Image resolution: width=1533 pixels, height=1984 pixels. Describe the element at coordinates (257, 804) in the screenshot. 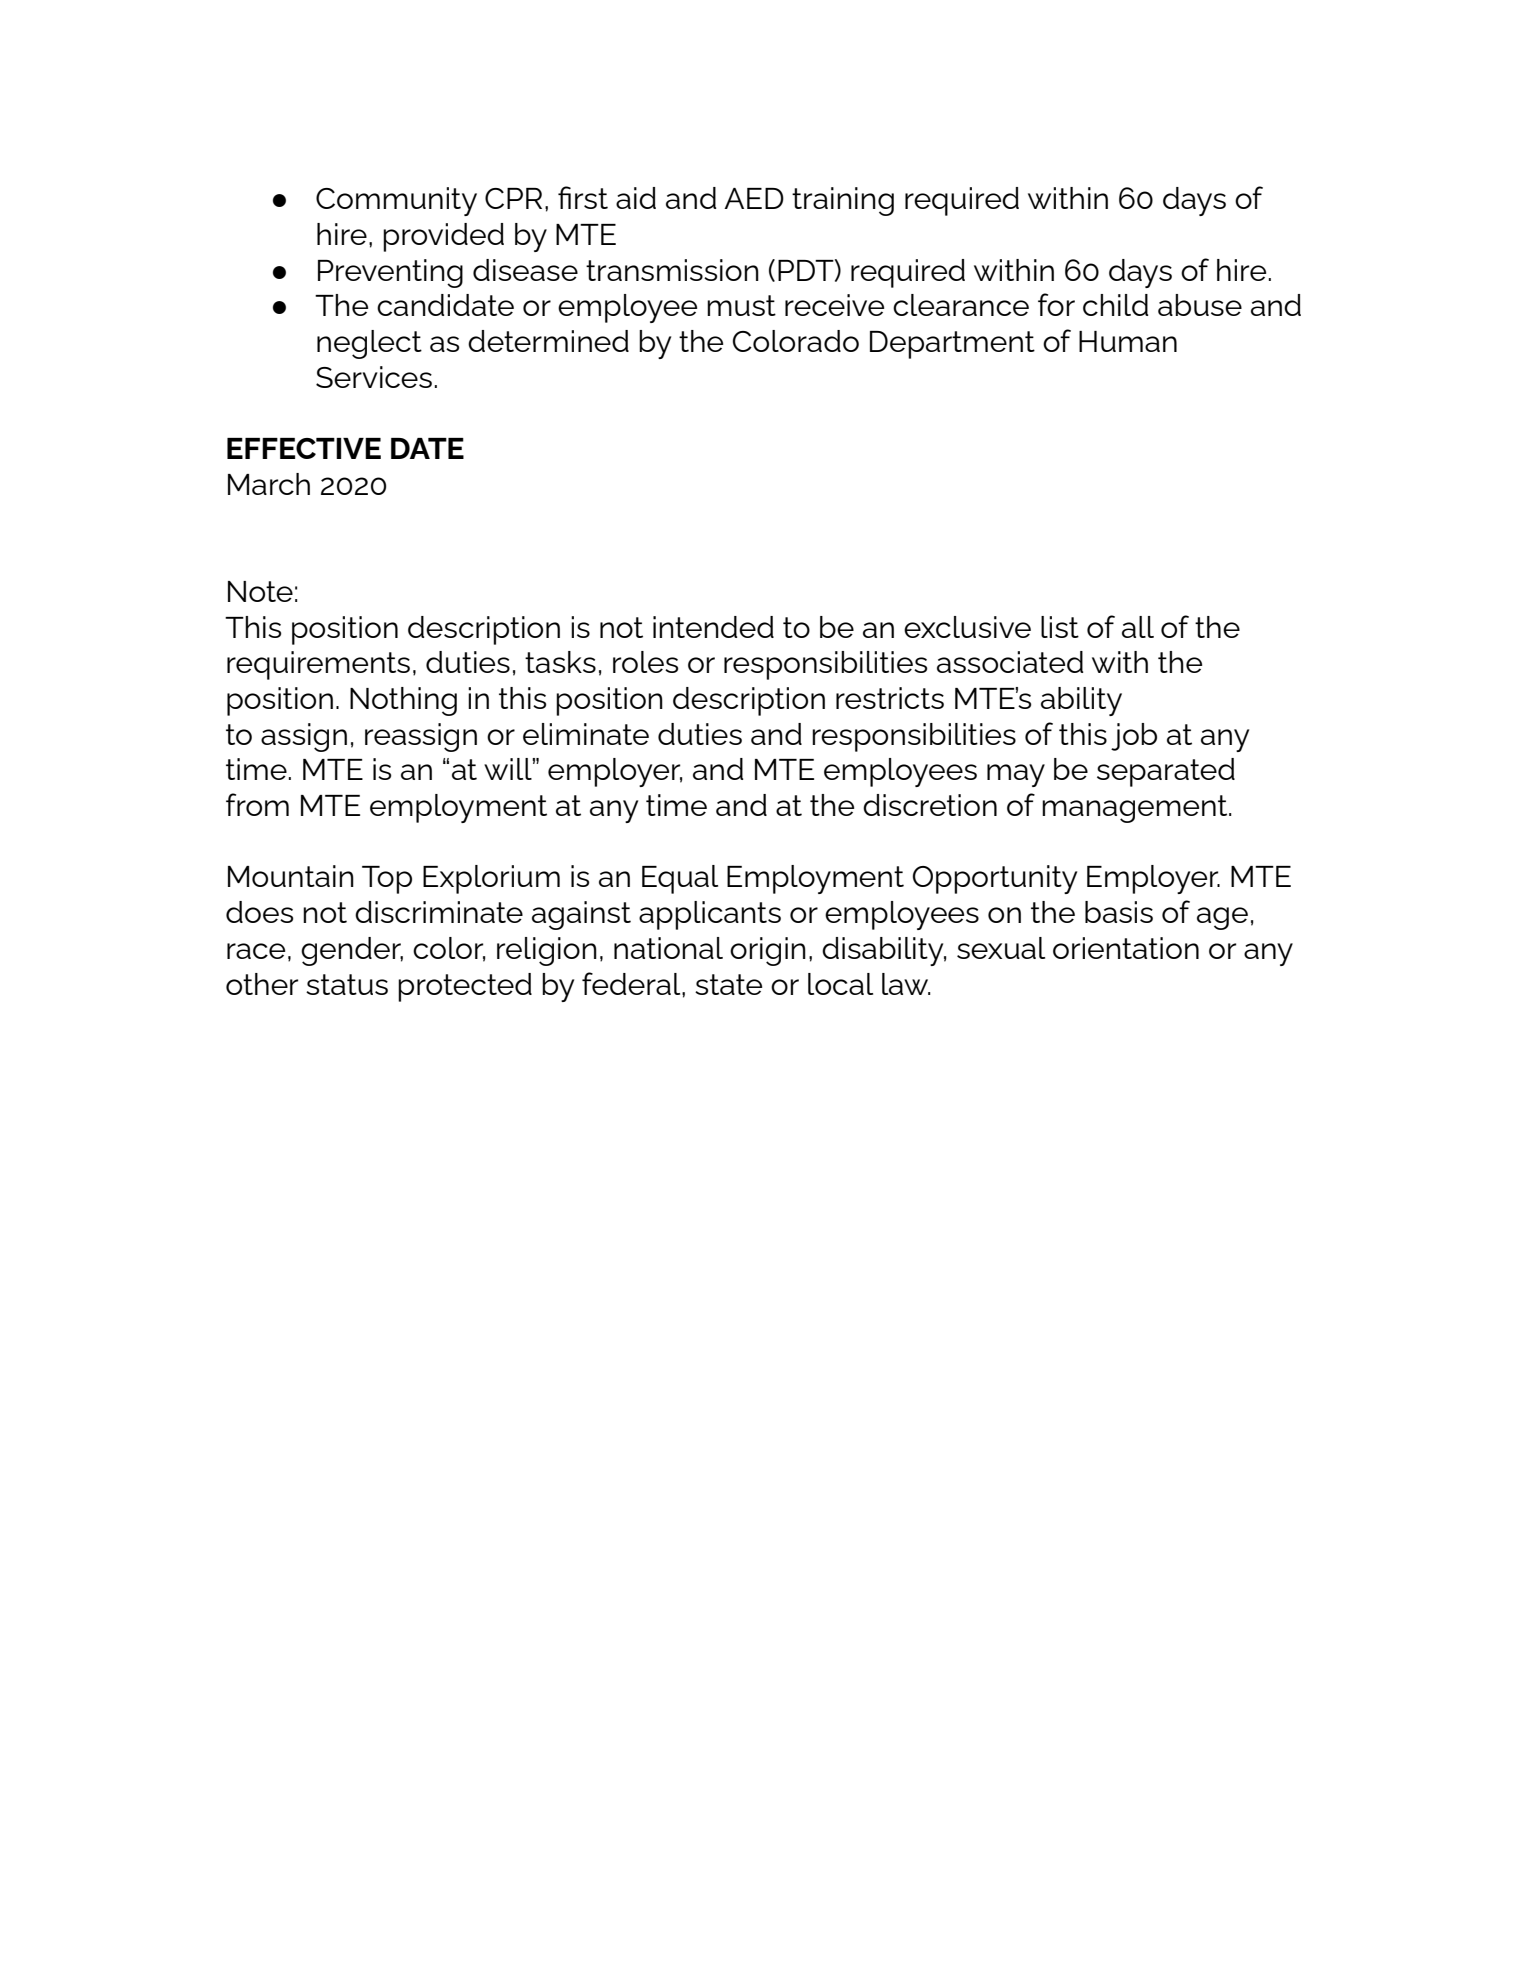

I see `from` at that location.
